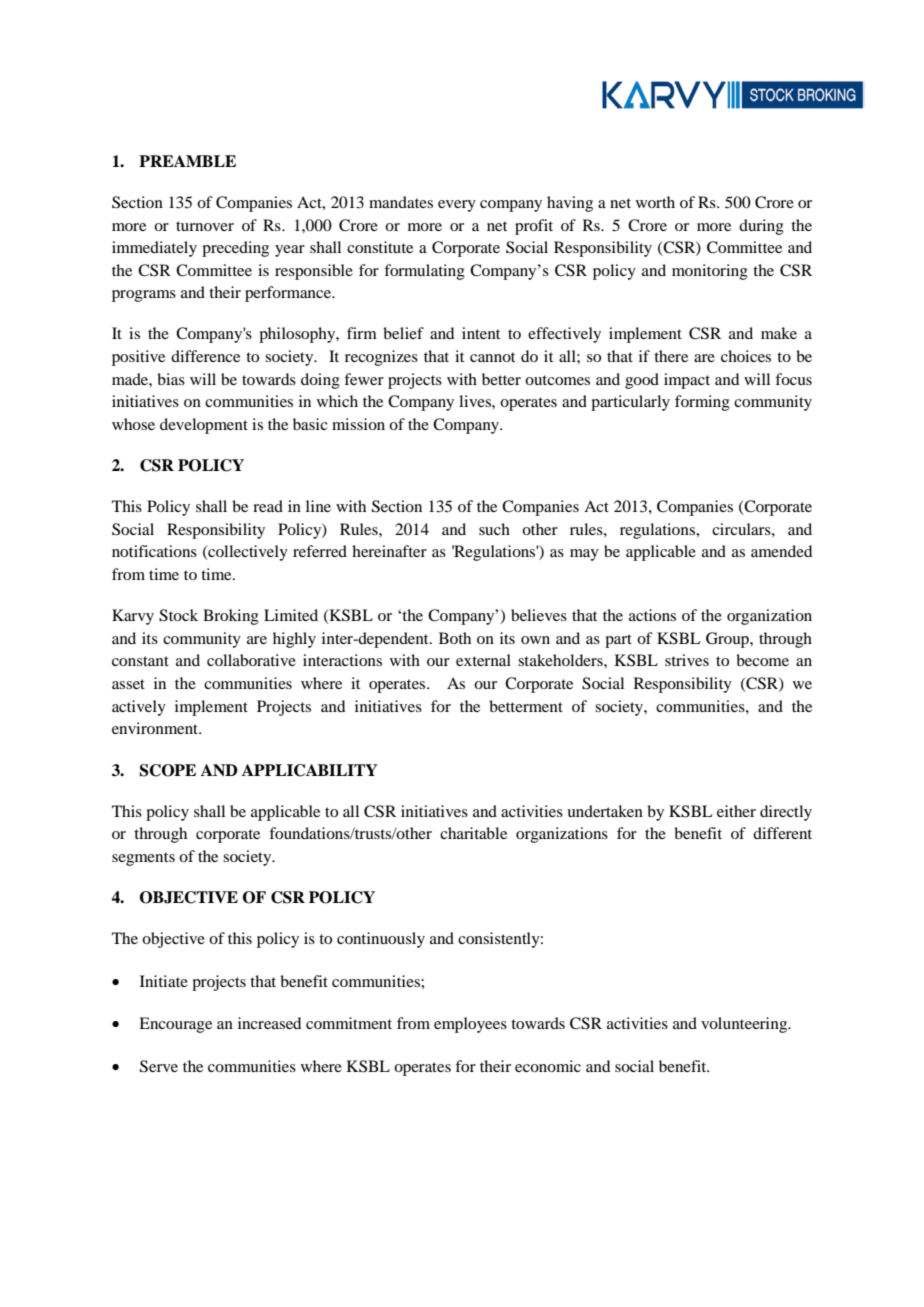 This image has width=924, height=1307. What do you see at coordinates (745, 1025) in the image?
I see `volunteering` at bounding box center [745, 1025].
